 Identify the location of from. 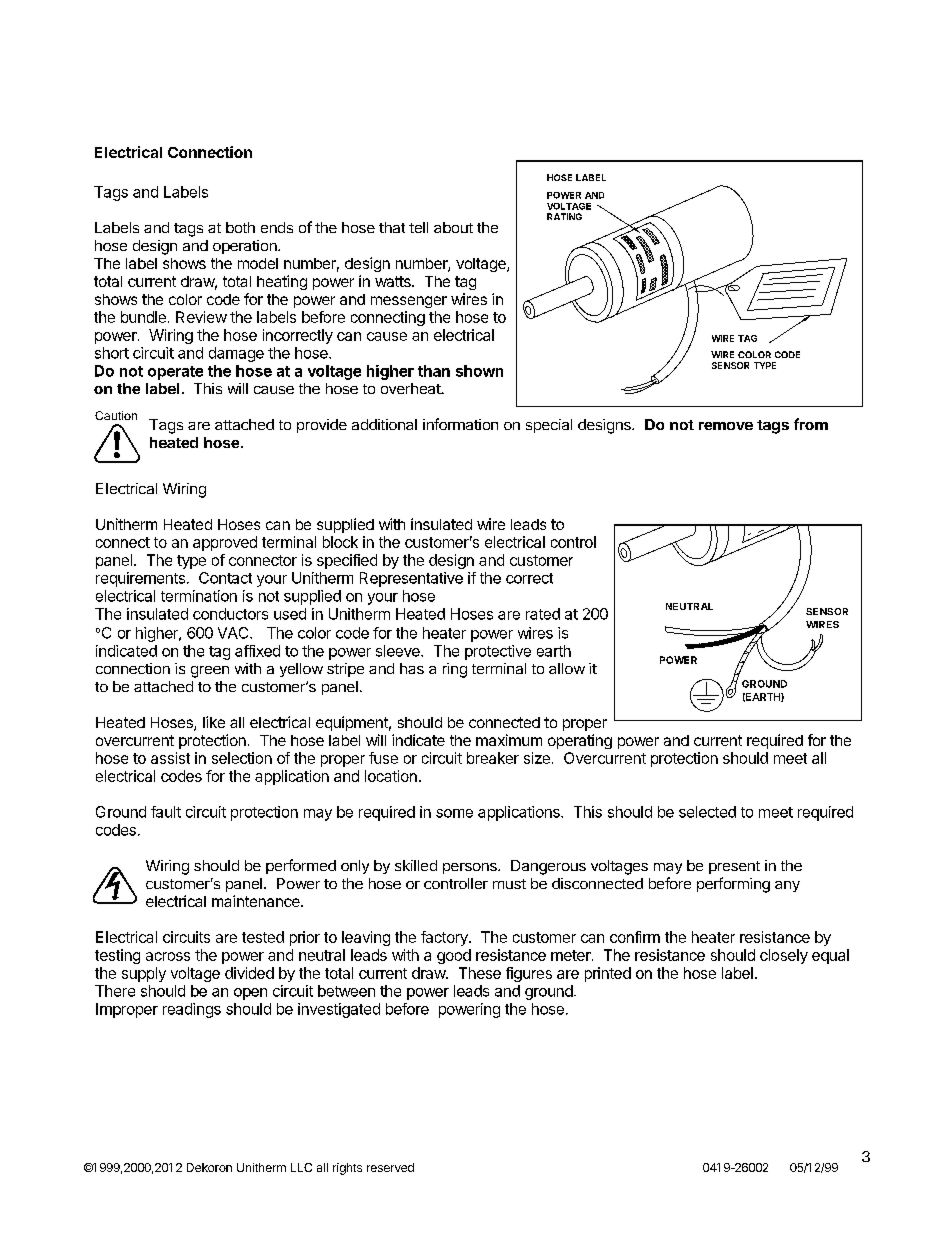
(811, 424).
